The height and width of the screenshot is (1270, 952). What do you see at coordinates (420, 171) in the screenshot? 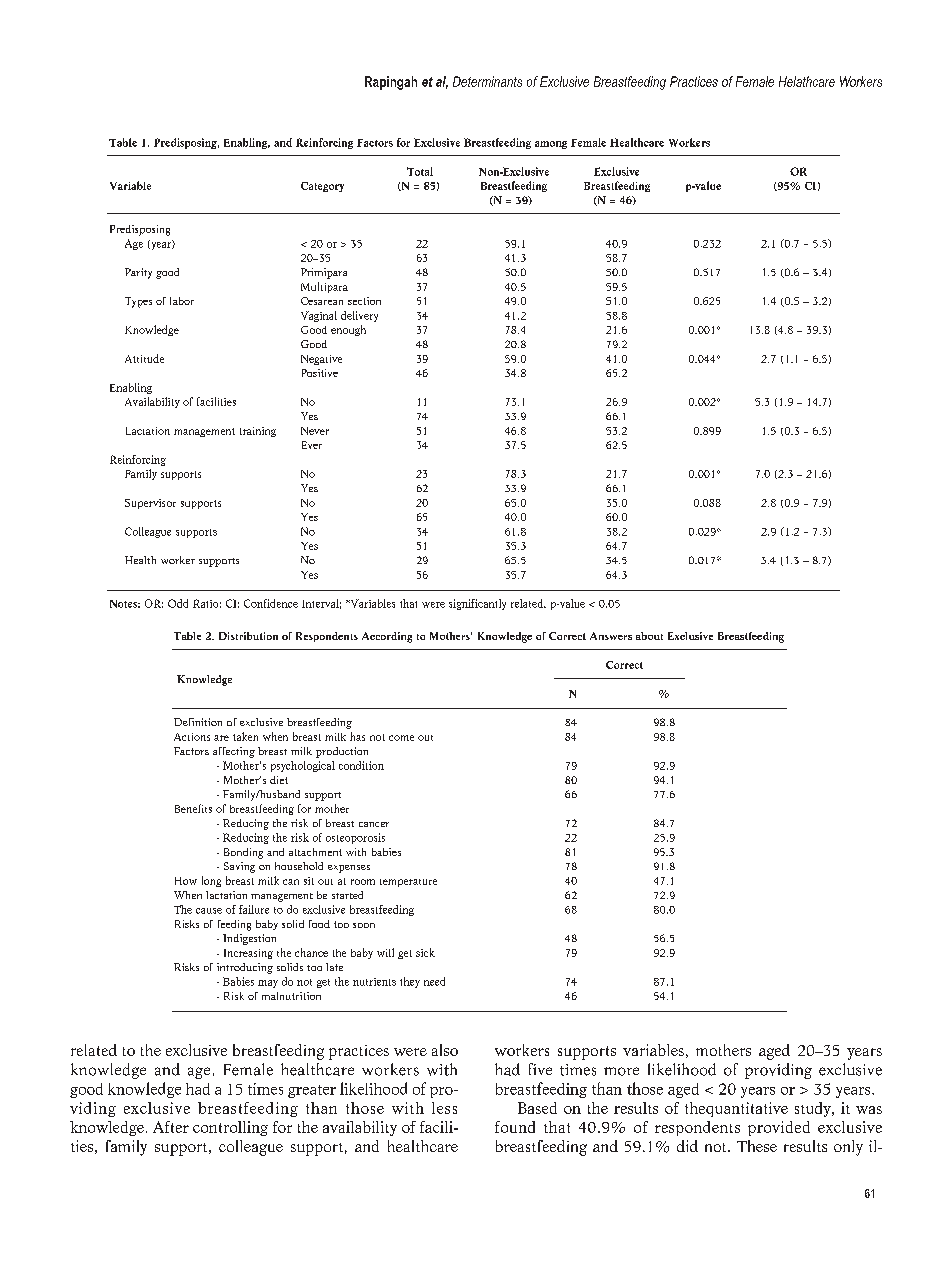
I see `Total` at bounding box center [420, 171].
